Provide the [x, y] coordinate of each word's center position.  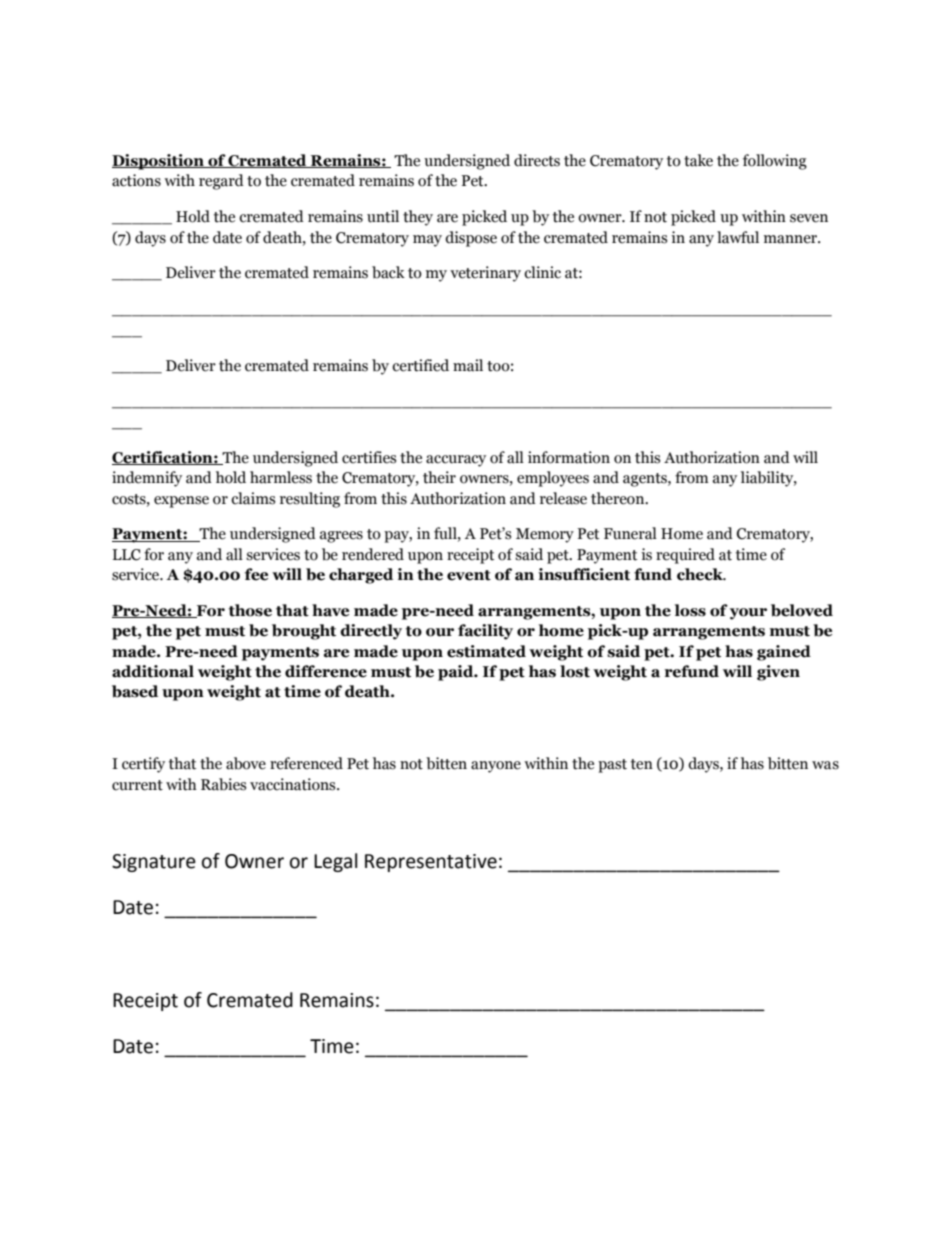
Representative [431, 863]
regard [221, 182]
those [250, 610]
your [748, 614]
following [775, 162]
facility [485, 632]
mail [468, 365]
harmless [281, 477]
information [569, 457]
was [825, 765]
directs [537, 160]
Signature [154, 863]
